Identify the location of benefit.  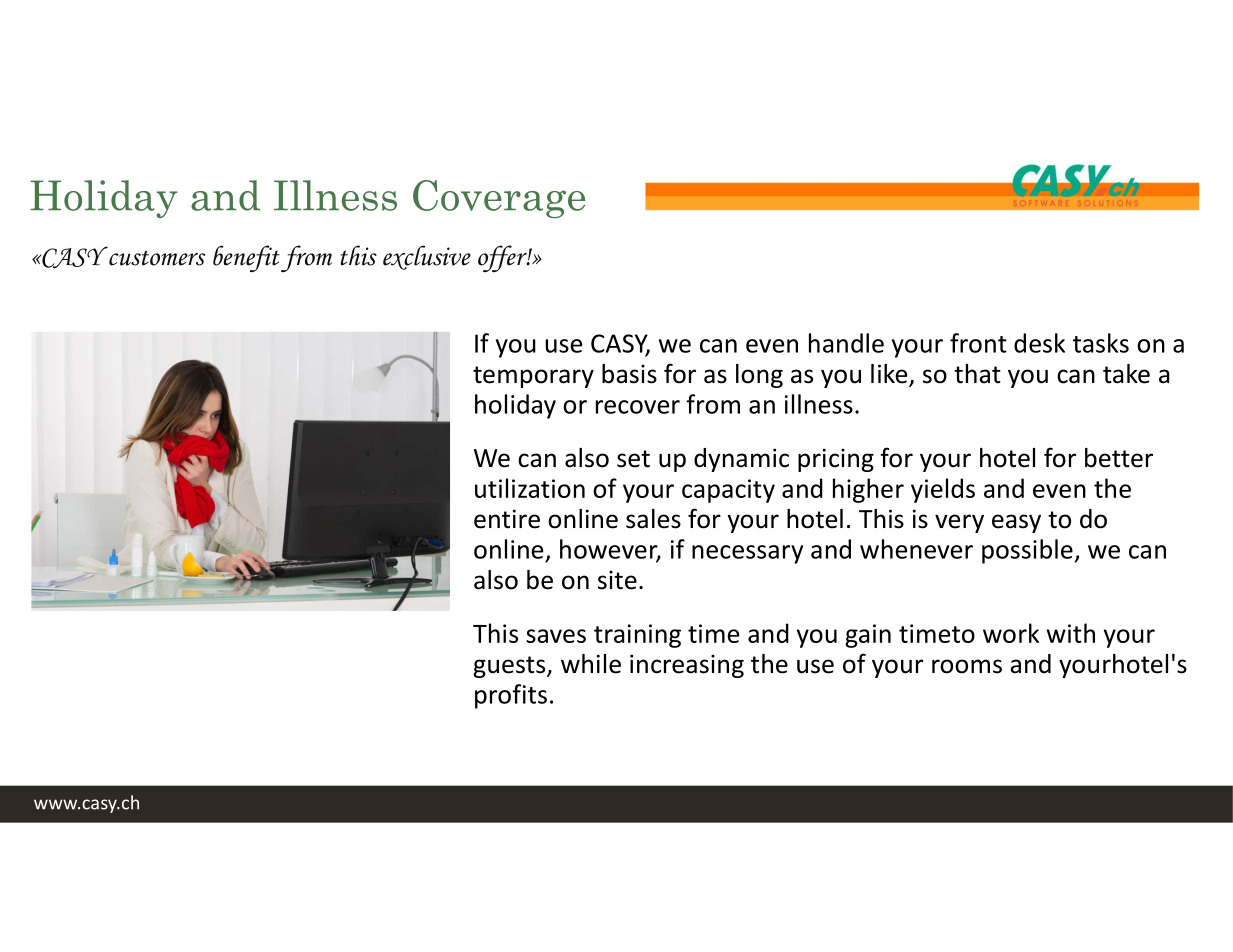
(246, 258).
